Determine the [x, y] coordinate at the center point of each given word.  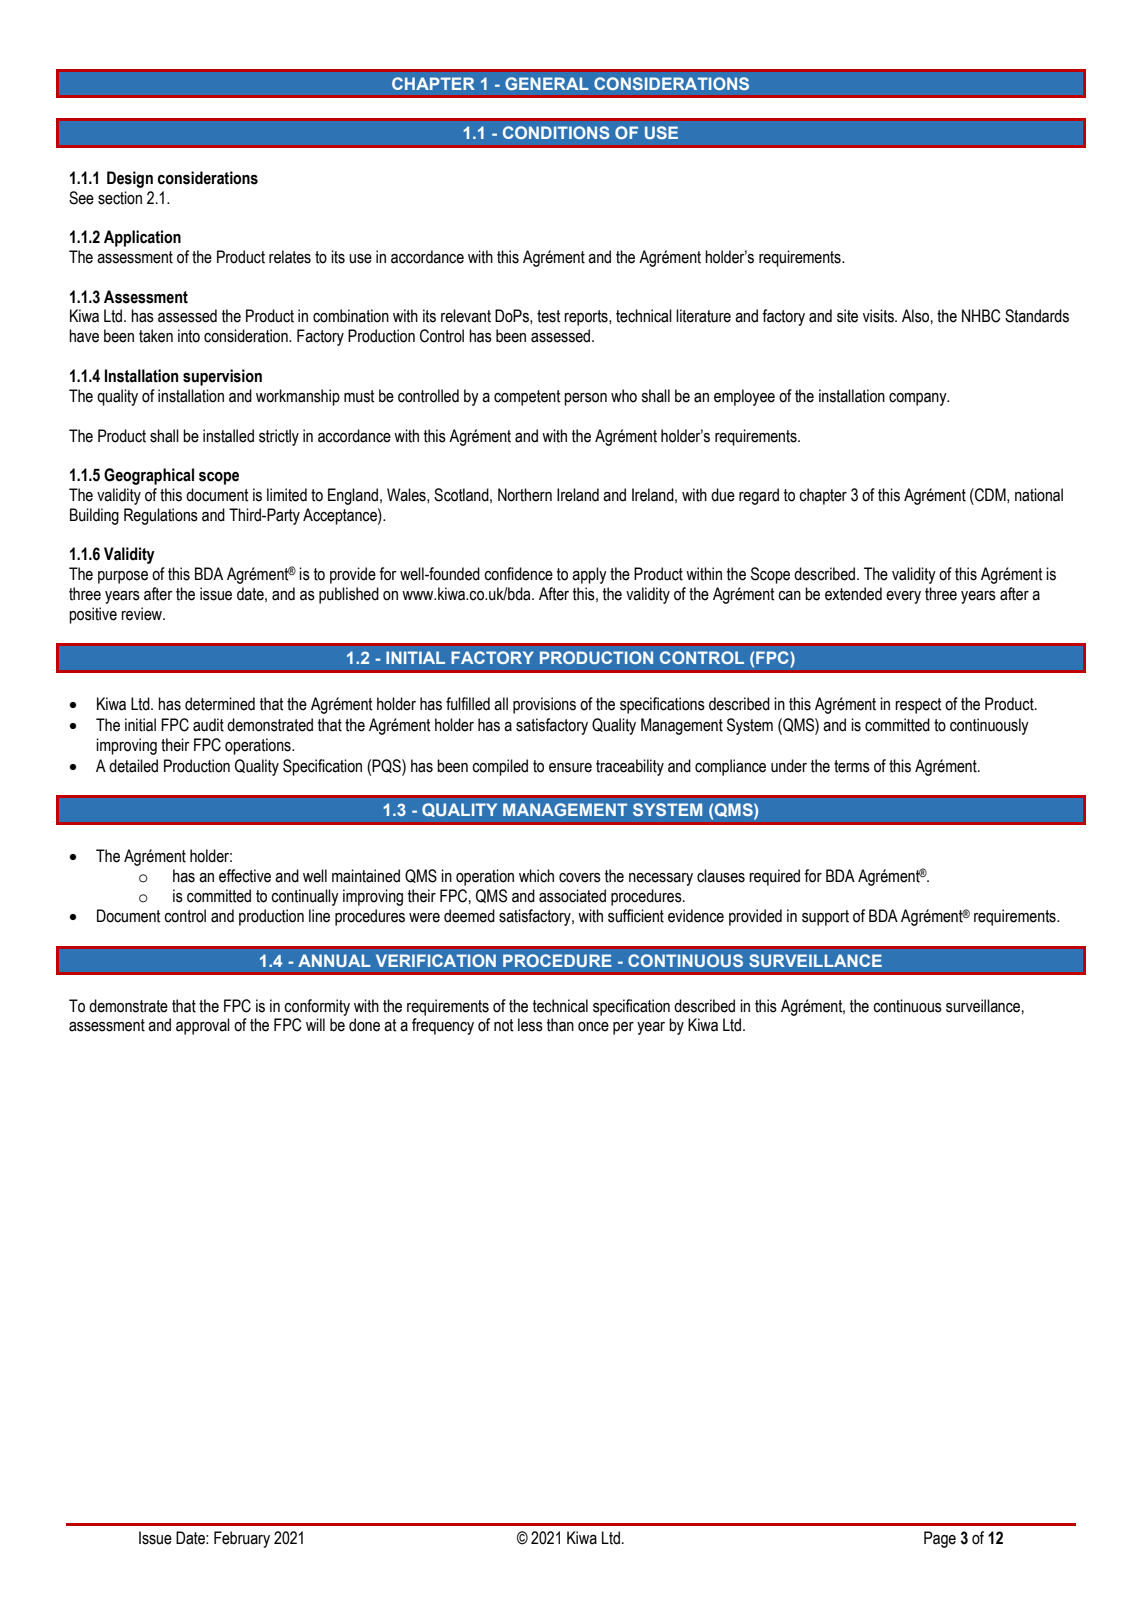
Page [940, 1539]
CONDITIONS [556, 132]
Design [130, 179]
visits [879, 316]
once [593, 1027]
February [242, 1539]
